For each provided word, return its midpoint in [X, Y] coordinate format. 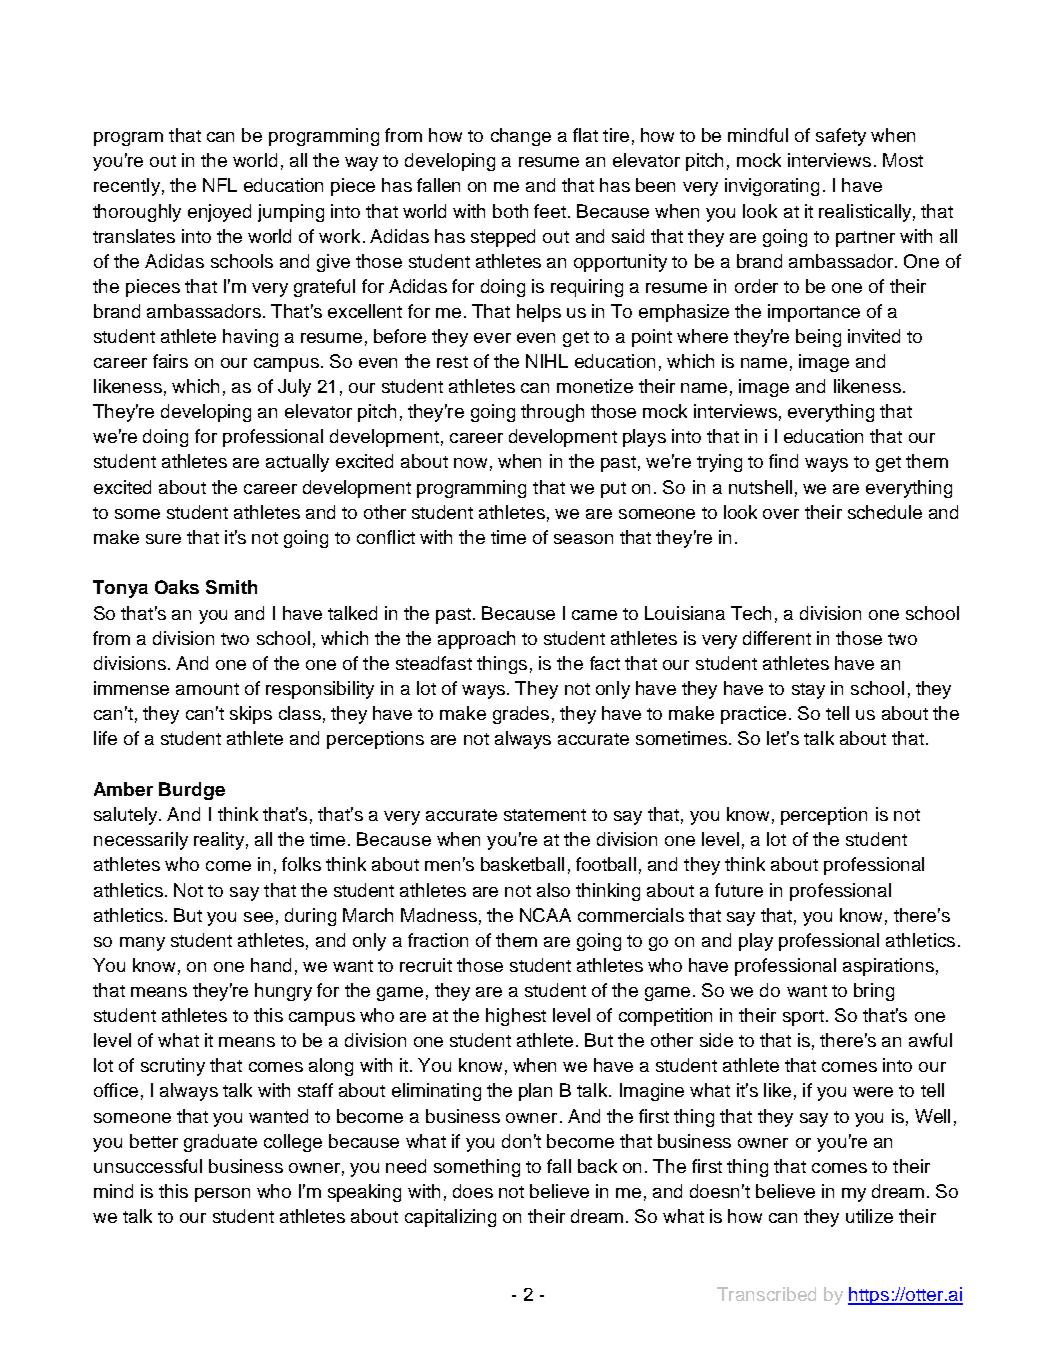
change [521, 137]
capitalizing [450, 1218]
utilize [869, 1216]
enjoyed [219, 213]
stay [808, 691]
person [222, 1195]
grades [521, 715]
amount [207, 689]
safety [841, 137]
